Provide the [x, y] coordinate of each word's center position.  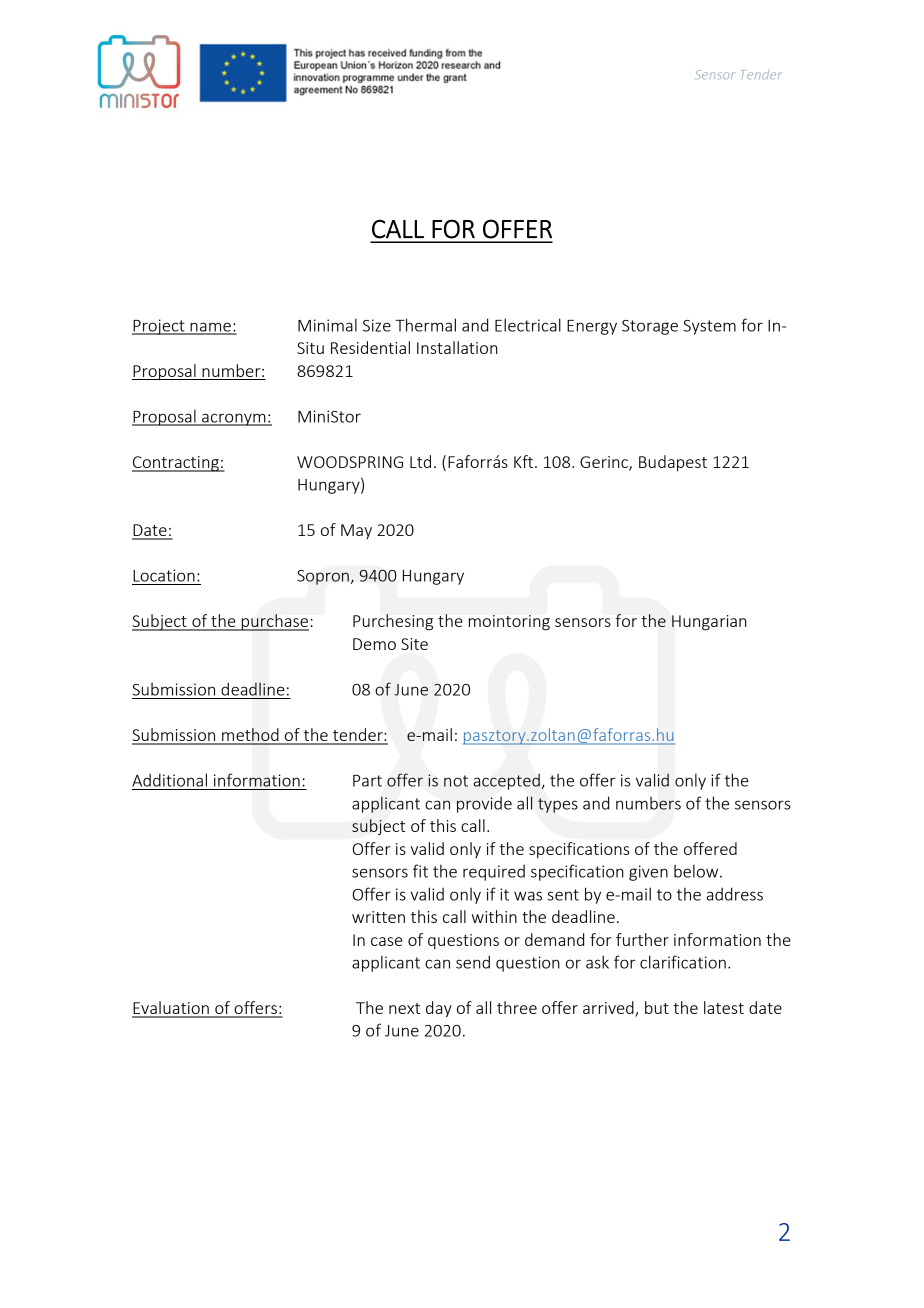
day [439, 1009]
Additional [169, 780]
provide [484, 804]
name [210, 328]
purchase [274, 622]
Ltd [420, 461]
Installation [457, 347]
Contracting [176, 464]
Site [414, 644]
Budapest [673, 463]
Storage [650, 327]
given [648, 873]
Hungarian [709, 623]
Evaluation [171, 1009]
